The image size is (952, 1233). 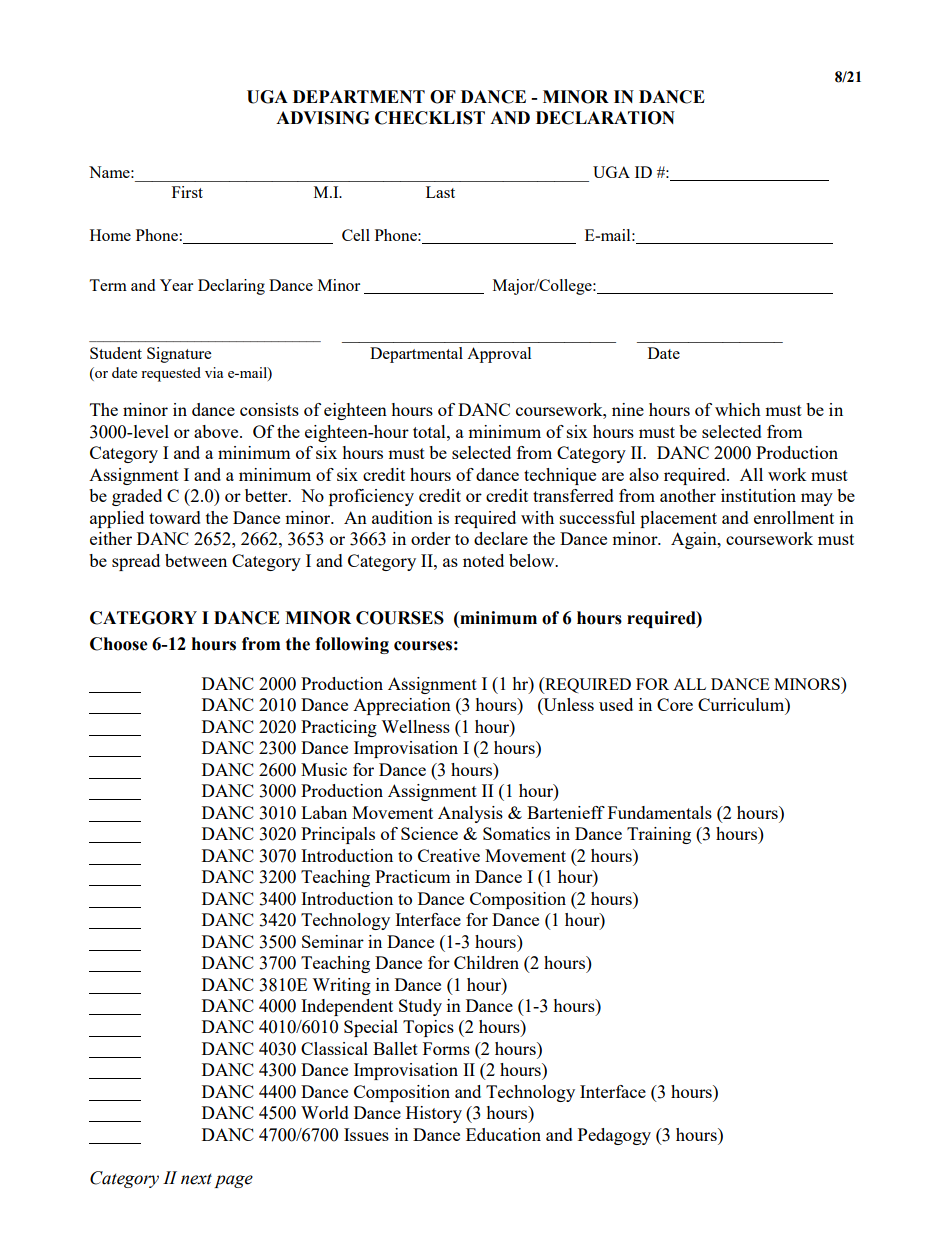 What do you see at coordinates (503, 1134) in the page?
I see `Education` at bounding box center [503, 1134].
